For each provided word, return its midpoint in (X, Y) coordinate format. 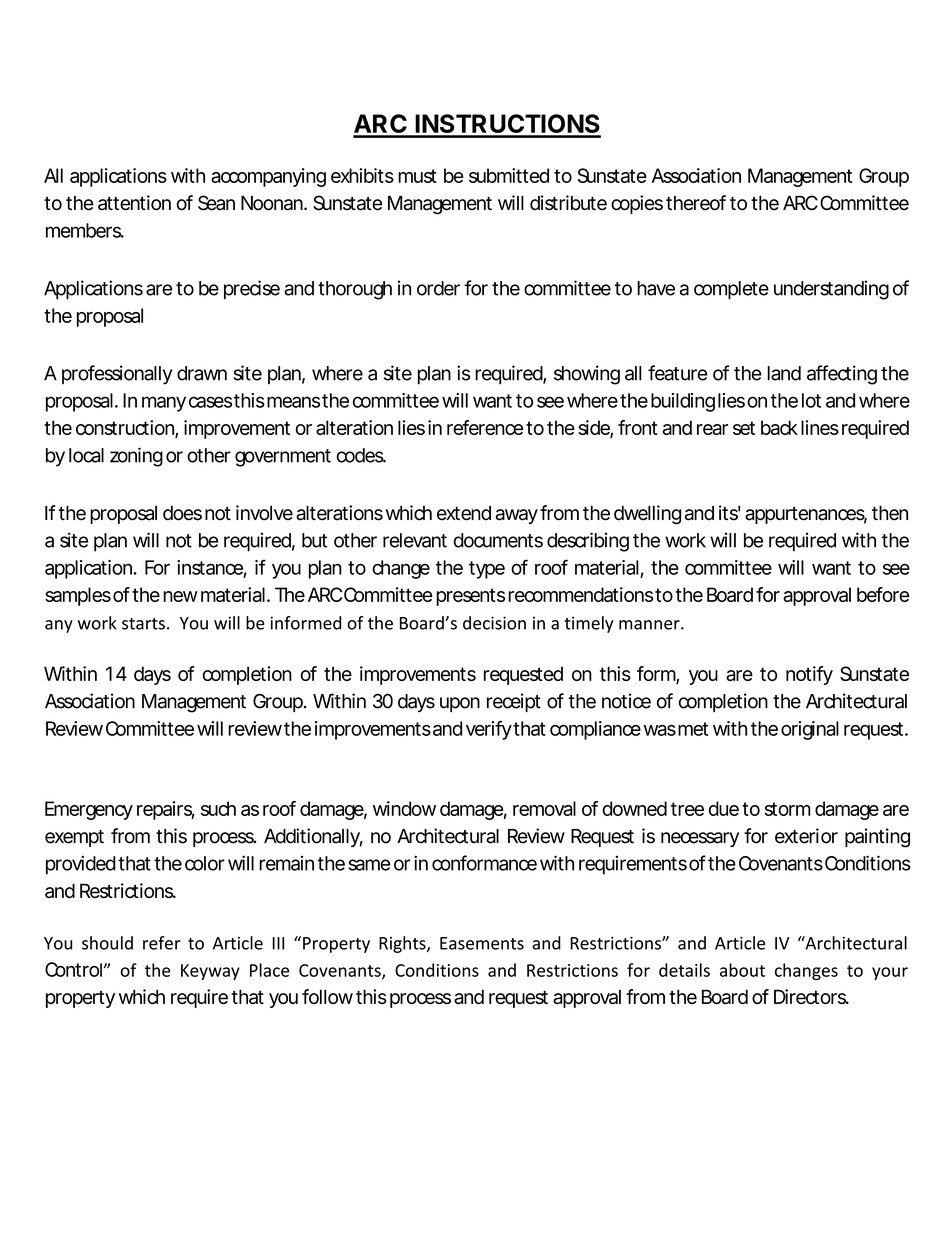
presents (470, 597)
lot (811, 400)
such (218, 808)
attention (134, 203)
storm (788, 809)
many (164, 404)
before (883, 594)
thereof (696, 203)
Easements (482, 943)
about (742, 970)
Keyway (210, 972)
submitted (509, 175)
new (180, 596)
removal (544, 808)
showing (587, 375)
